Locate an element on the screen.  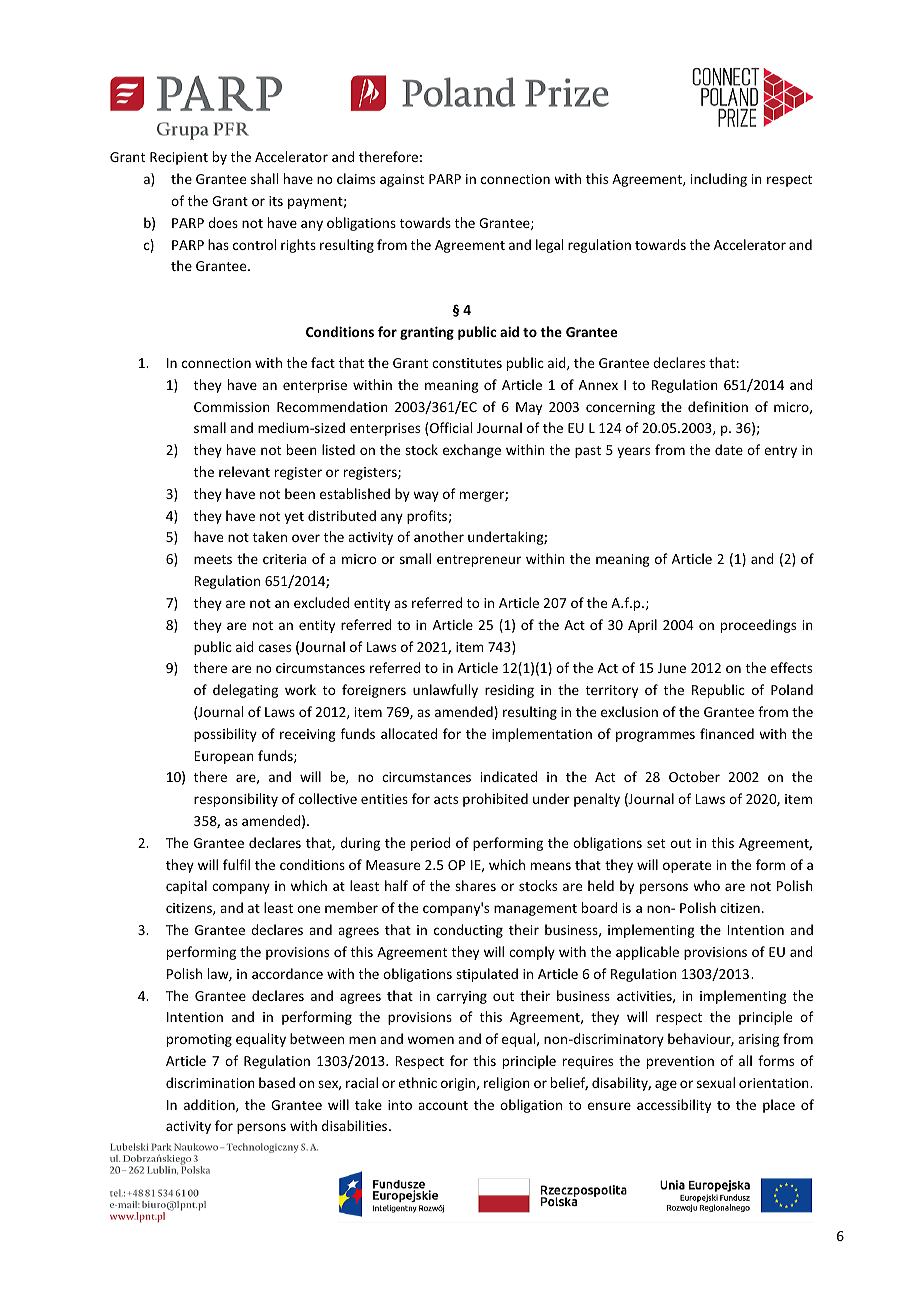
shares is located at coordinates (475, 885).
